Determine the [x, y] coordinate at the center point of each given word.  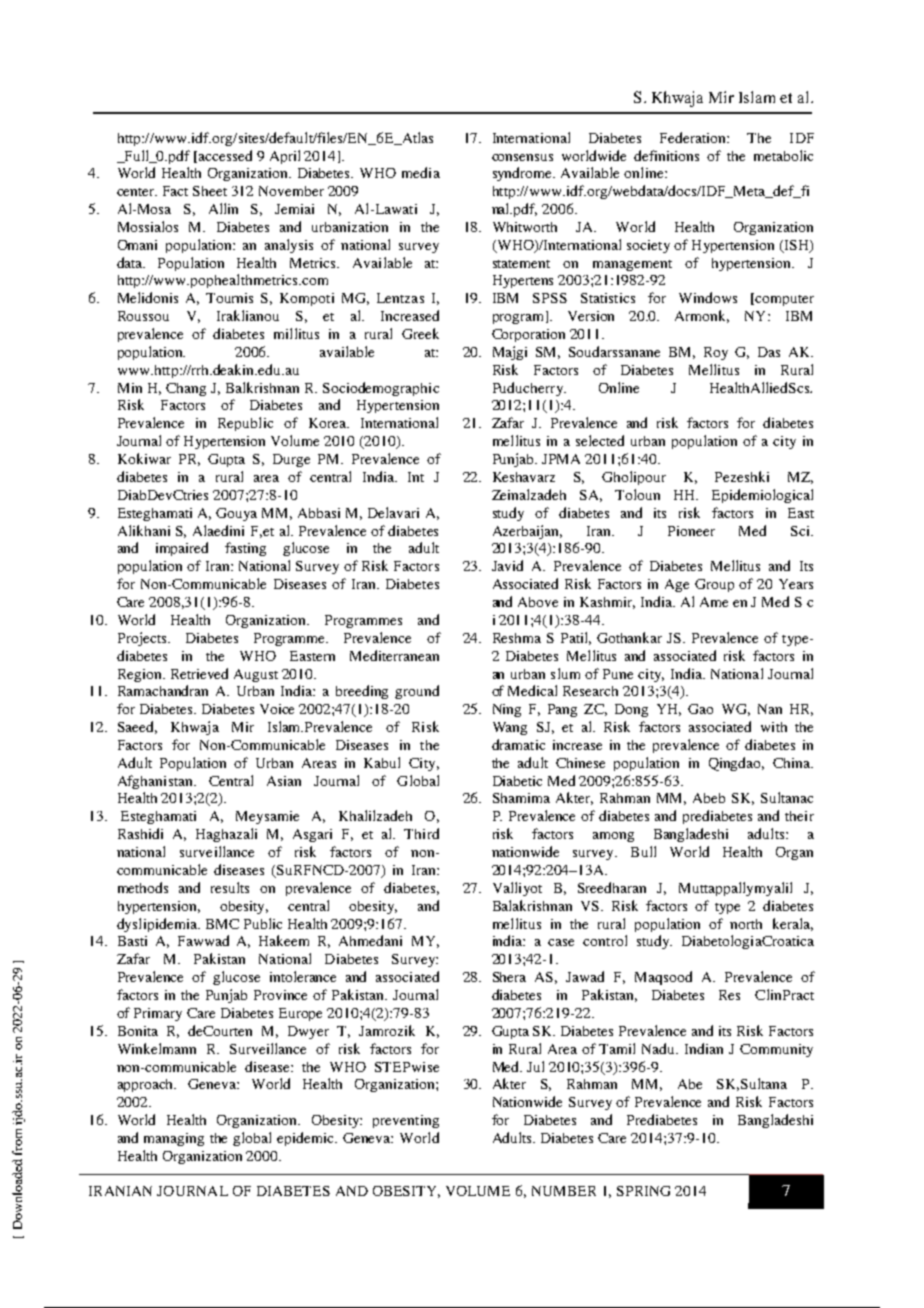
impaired [182, 549]
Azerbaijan [527, 532]
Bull [643, 851]
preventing [406, 1121]
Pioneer [691, 531]
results [230, 887]
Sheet [210, 191]
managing [174, 1139]
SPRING [643, 1191]
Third [421, 833]
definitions [666, 155]
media [421, 172]
